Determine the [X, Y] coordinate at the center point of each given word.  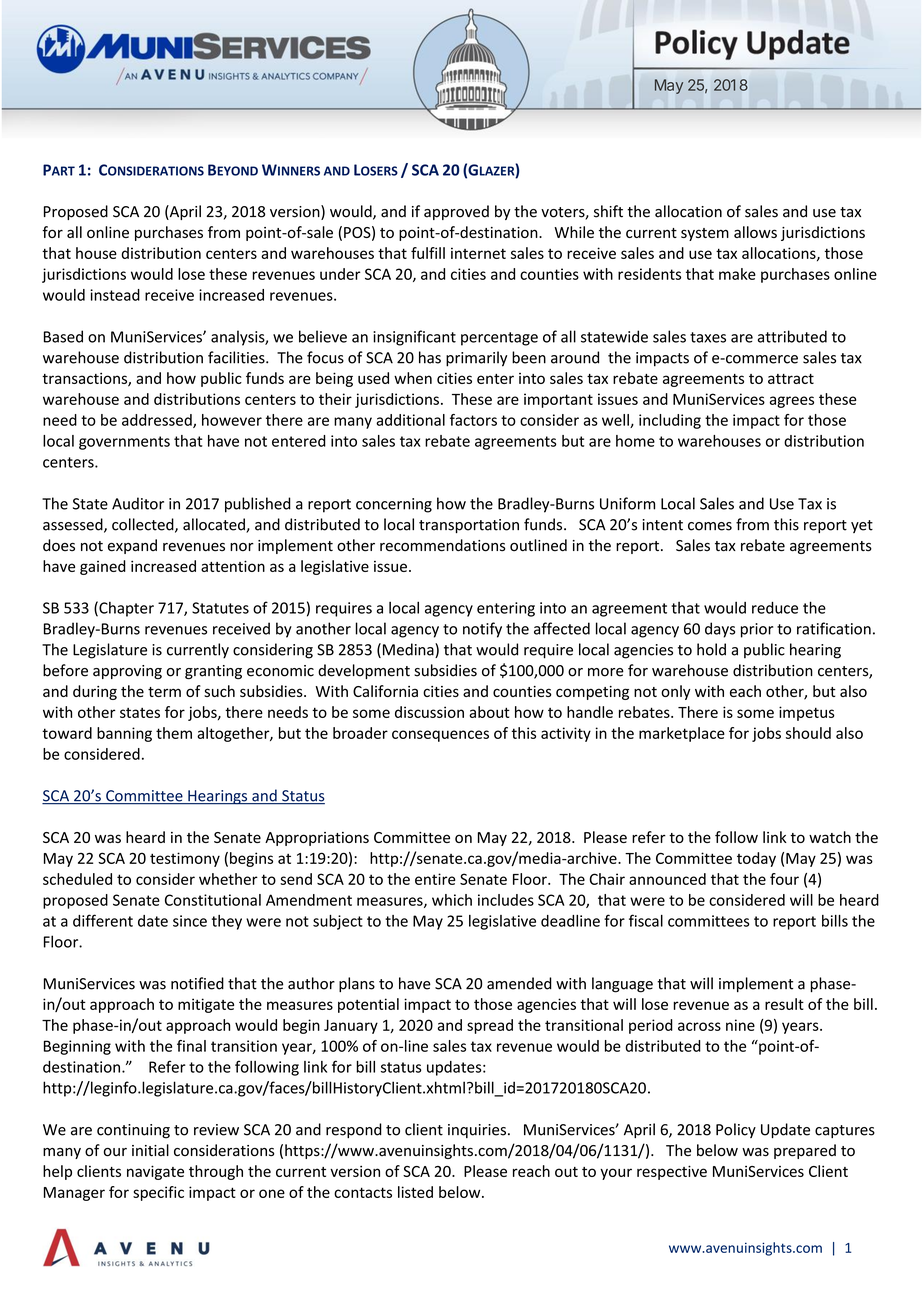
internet [478, 253]
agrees [792, 402]
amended [519, 983]
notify [482, 630]
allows [755, 232]
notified [197, 983]
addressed [158, 421]
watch [830, 837]
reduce [775, 607]
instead [115, 295]
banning [124, 734]
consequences [440, 736]
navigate [155, 1172]
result [784, 1004]
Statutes [220, 608]
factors [473, 420]
